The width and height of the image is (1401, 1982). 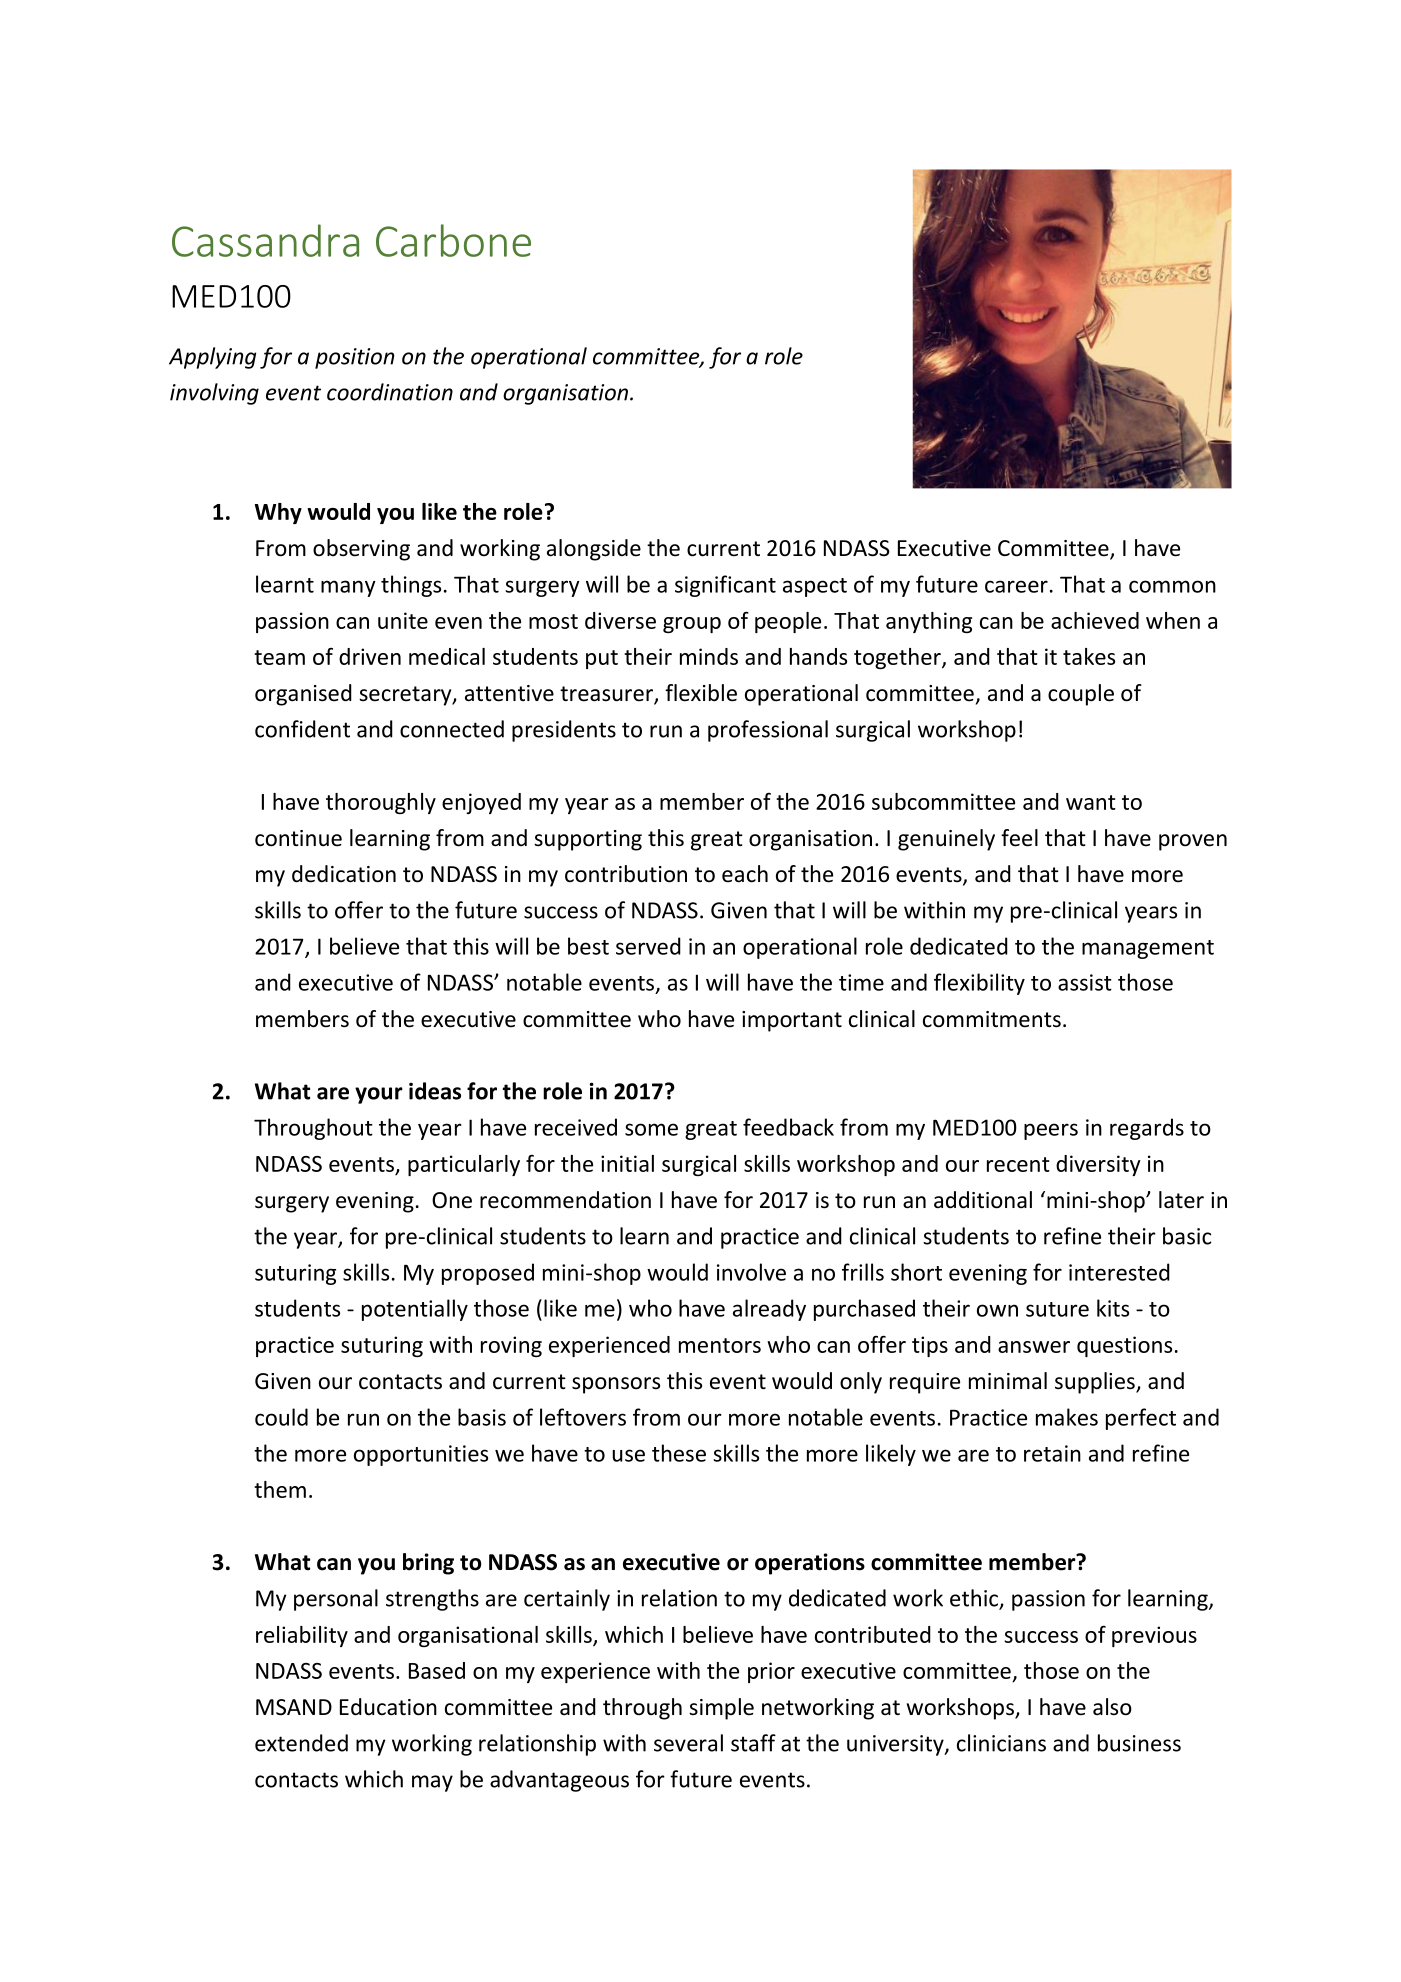 What do you see at coordinates (792, 1021) in the image?
I see `important` at bounding box center [792, 1021].
